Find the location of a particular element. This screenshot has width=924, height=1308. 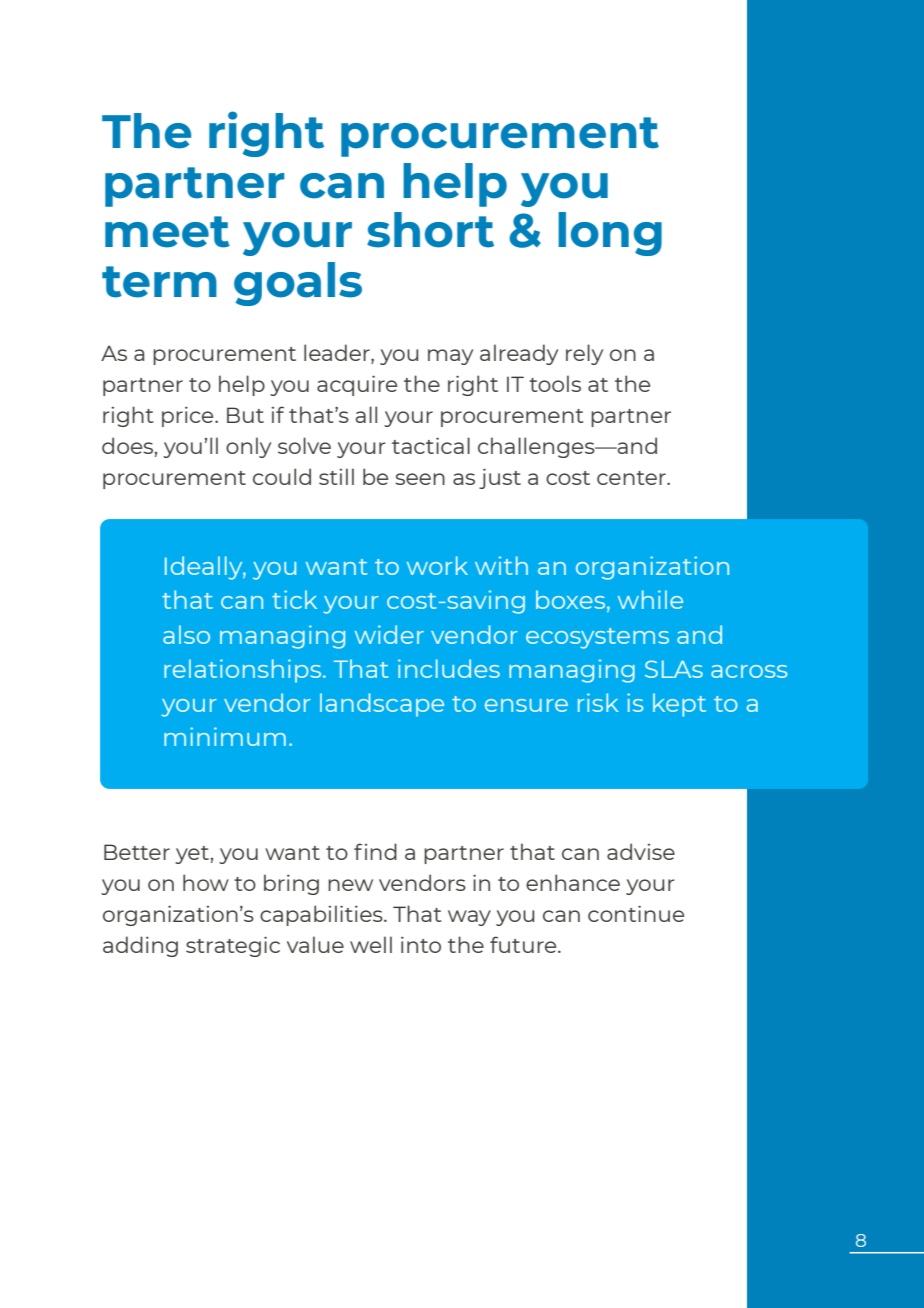

meet is located at coordinates (167, 232).
